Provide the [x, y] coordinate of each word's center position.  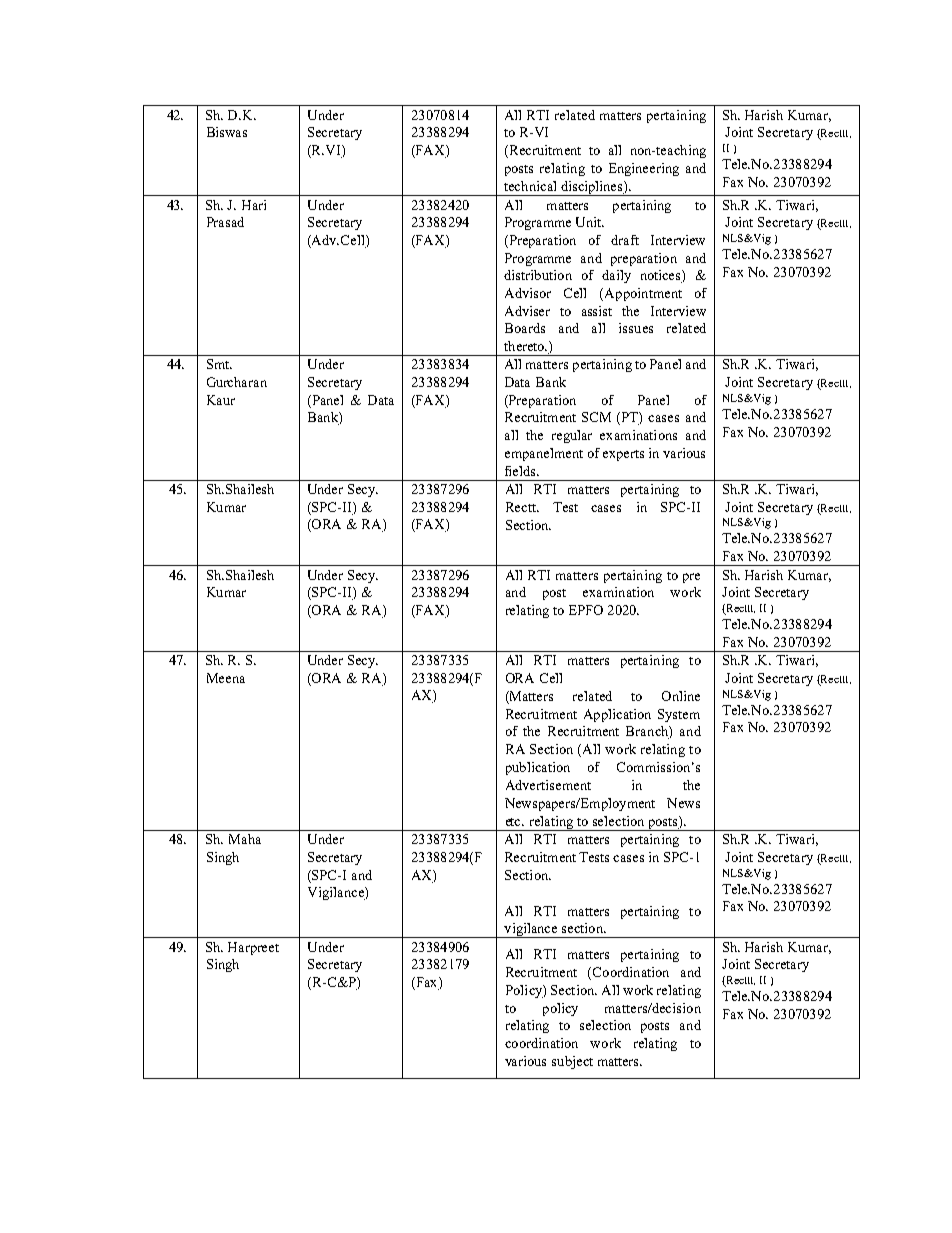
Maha [245, 839]
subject [572, 1062]
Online [681, 696]
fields [522, 471]
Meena [226, 678]
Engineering [644, 169]
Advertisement [548, 785]
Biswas [227, 132]
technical [530, 186]
